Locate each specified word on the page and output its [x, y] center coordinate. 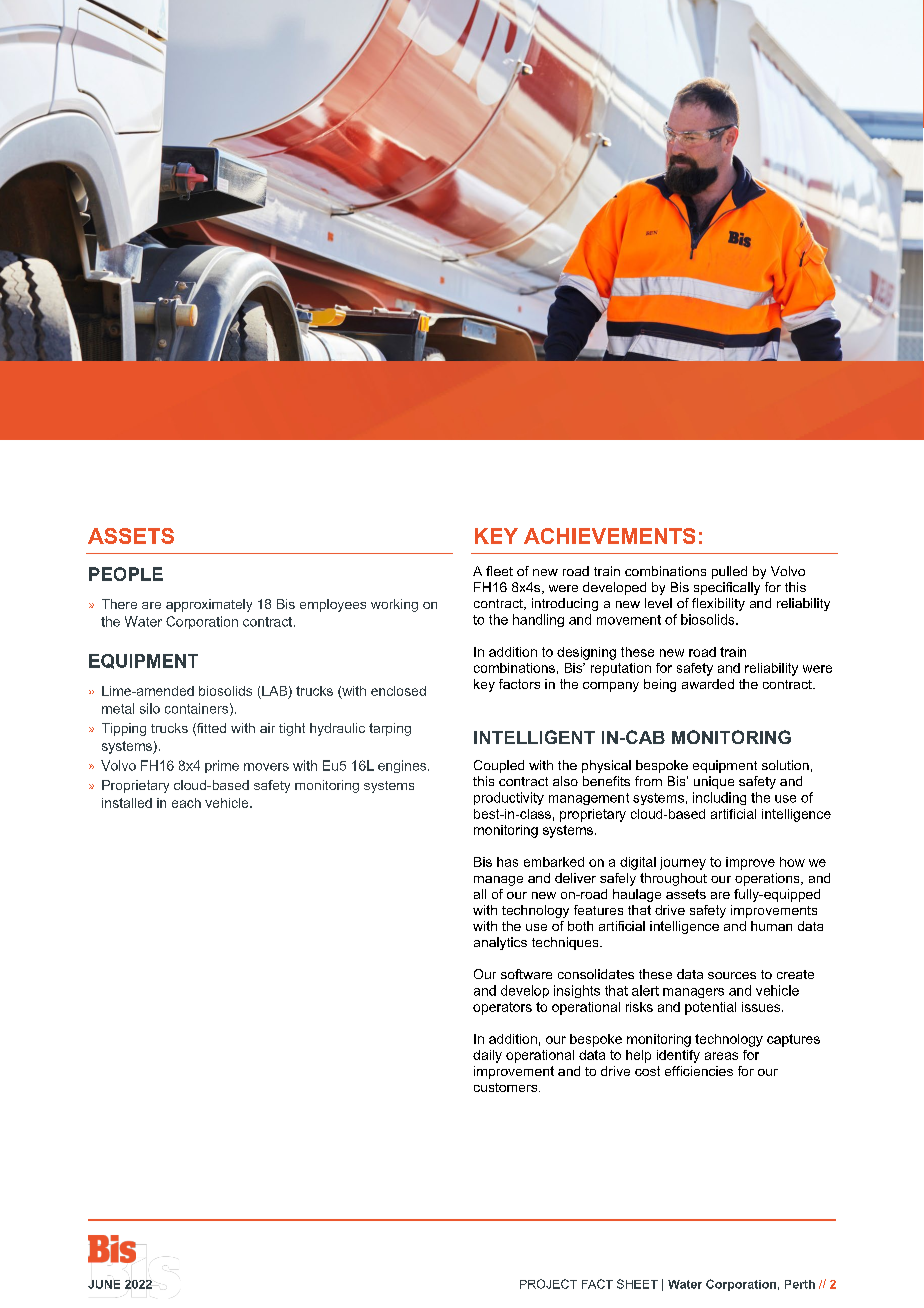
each [186, 803]
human [771, 926]
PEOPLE [126, 574]
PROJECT [548, 1284]
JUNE [104, 1284]
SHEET [637, 1284]
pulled [729, 572]
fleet [499, 571]
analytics [500, 943]
